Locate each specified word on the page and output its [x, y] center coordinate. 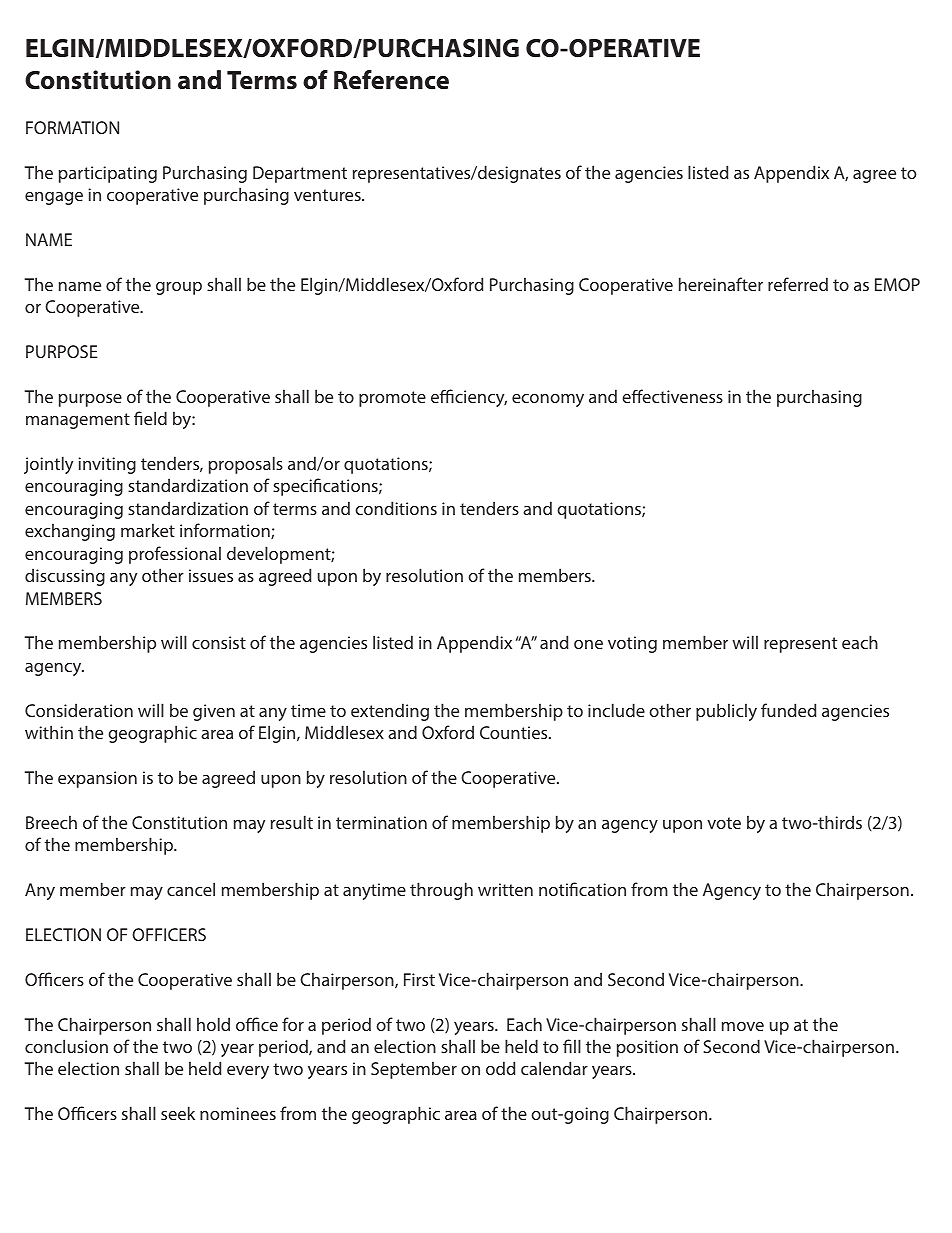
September [414, 1070]
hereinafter [721, 284]
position [647, 1048]
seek [178, 1113]
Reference [391, 80]
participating [108, 174]
